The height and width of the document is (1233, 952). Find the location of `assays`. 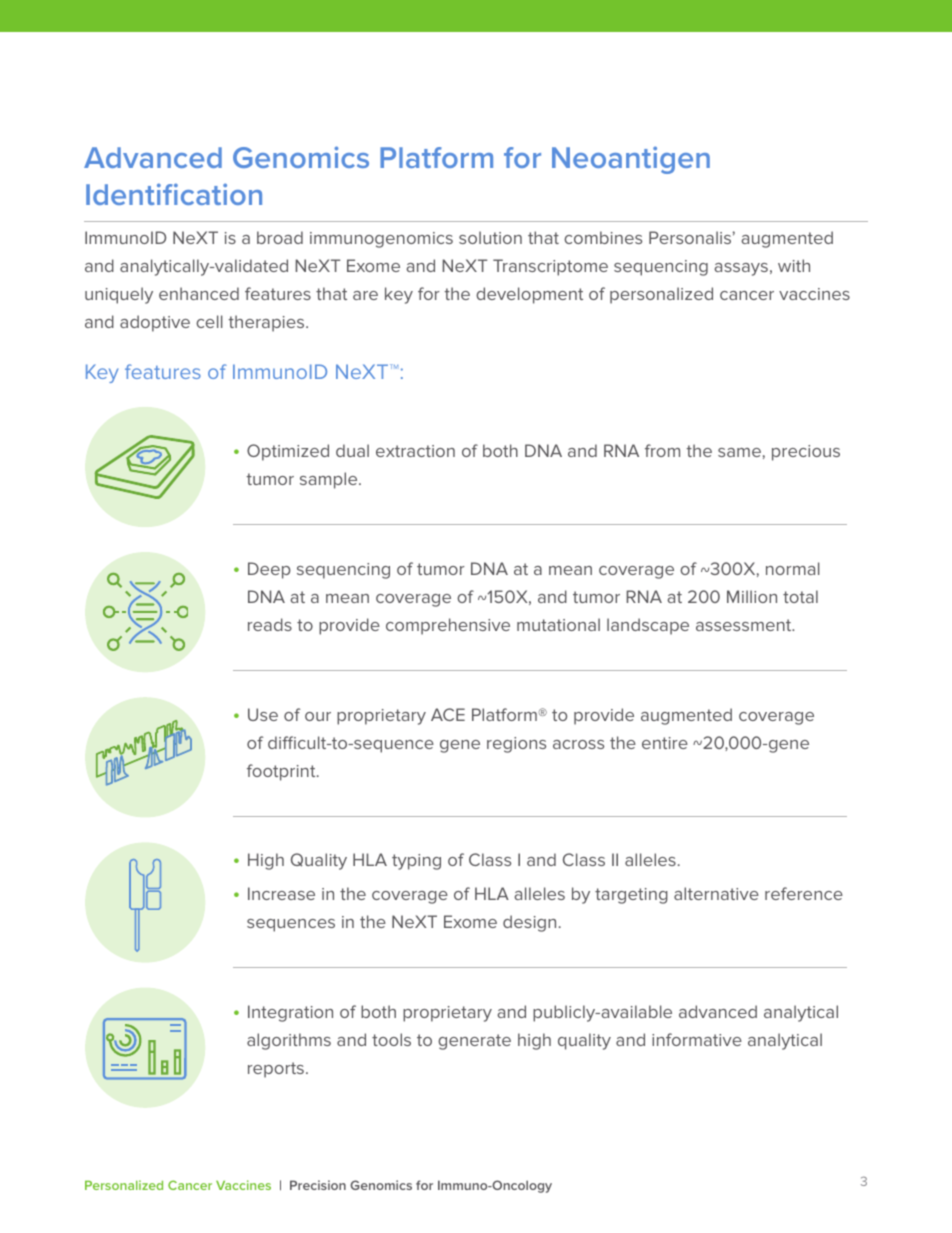

assays is located at coordinates (741, 269).
